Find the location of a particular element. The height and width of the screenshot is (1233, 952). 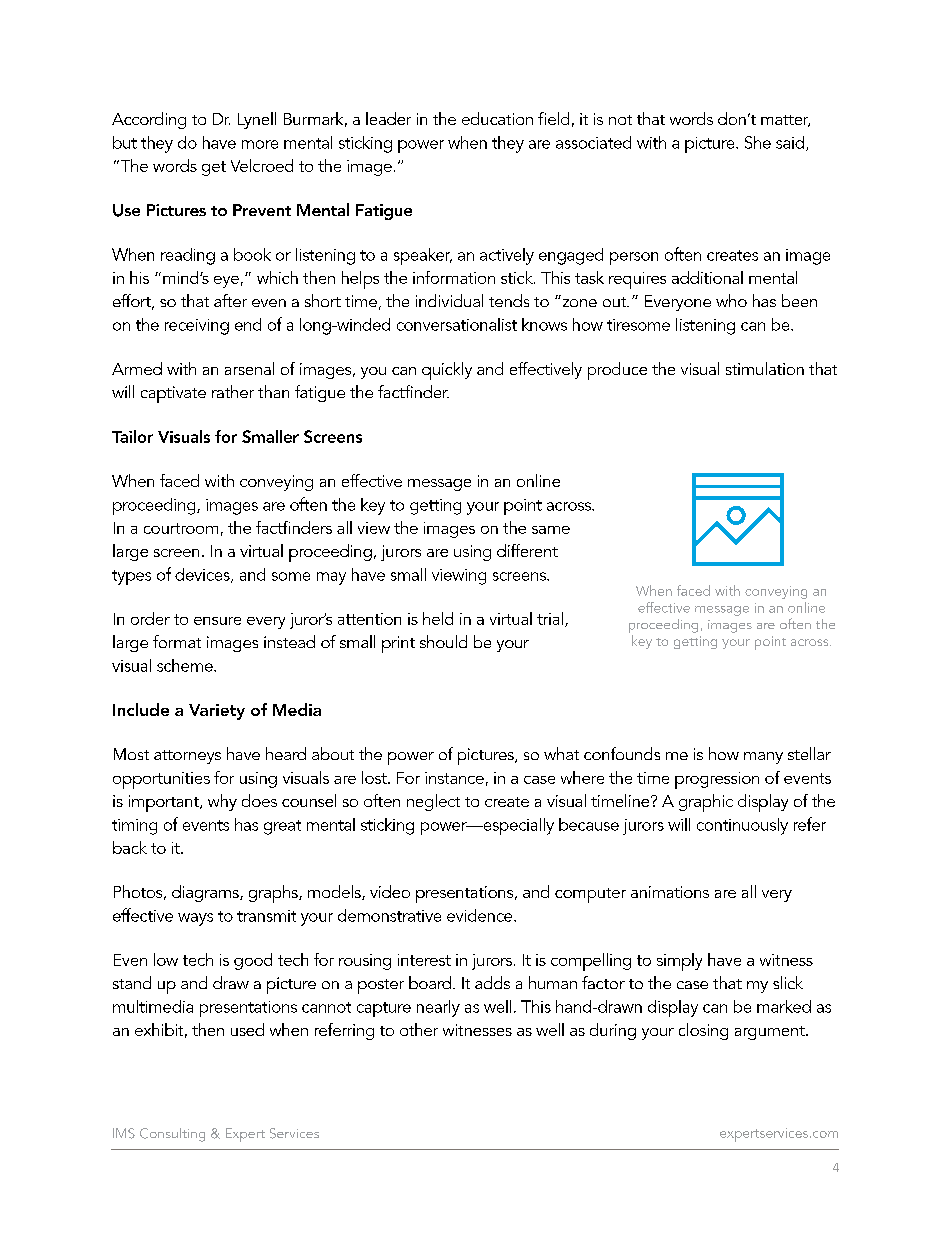

quickly is located at coordinates (447, 371).
